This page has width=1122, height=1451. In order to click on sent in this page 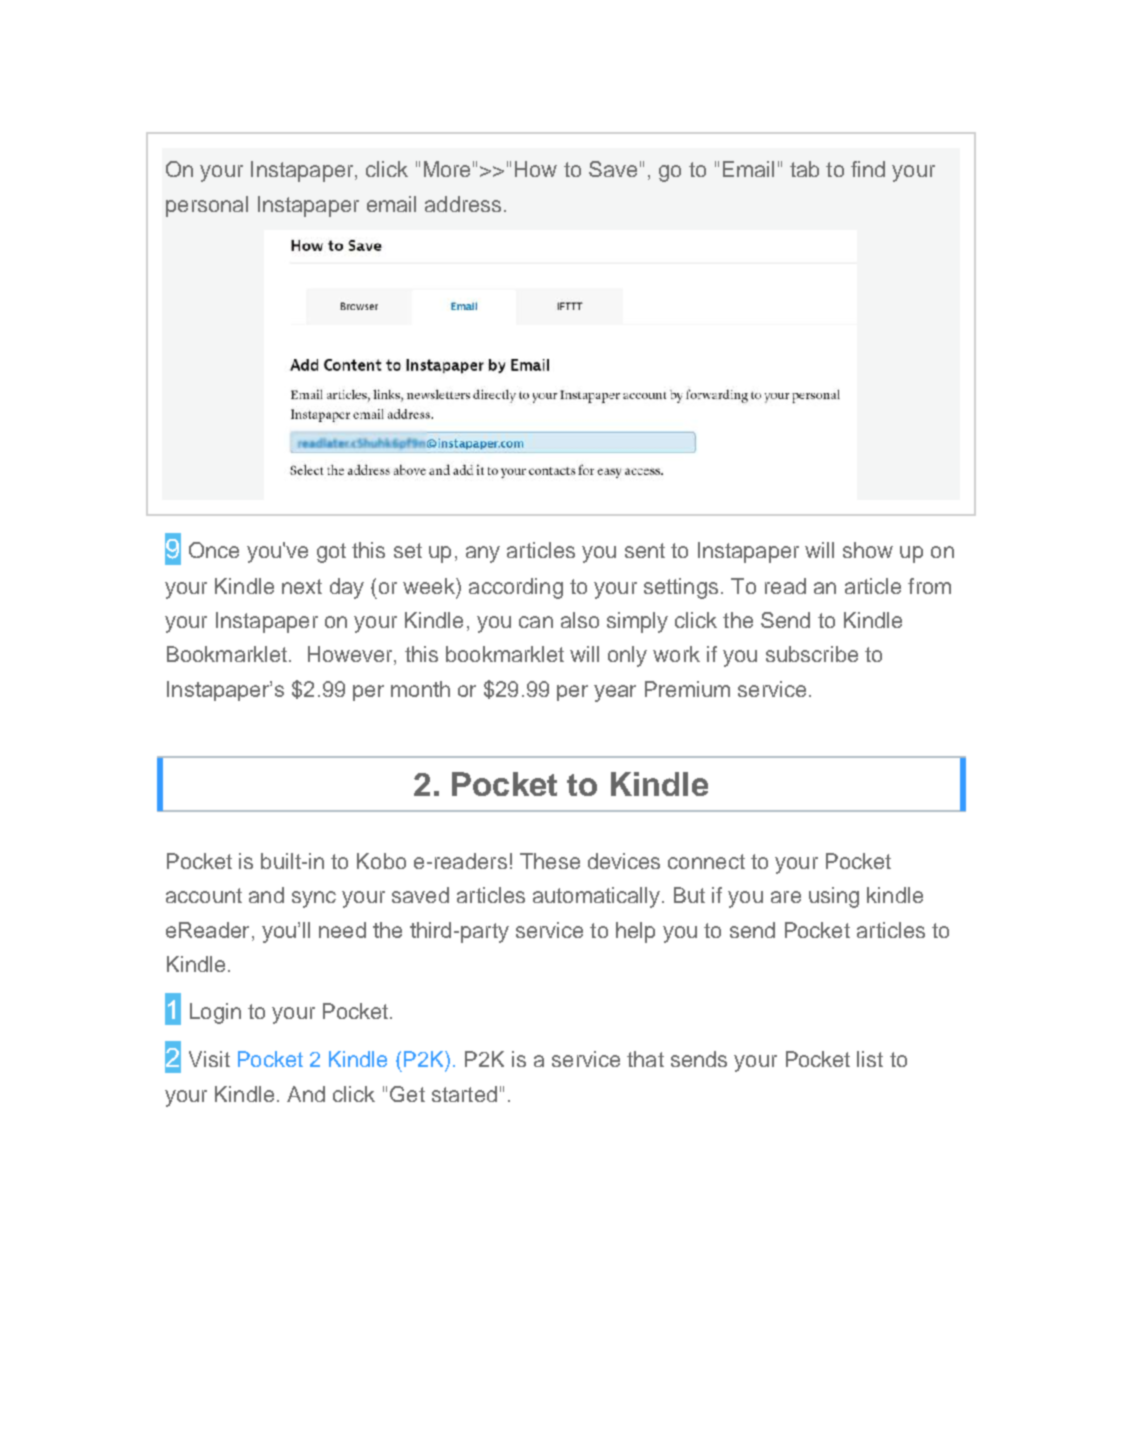, I will do `click(645, 550)`.
